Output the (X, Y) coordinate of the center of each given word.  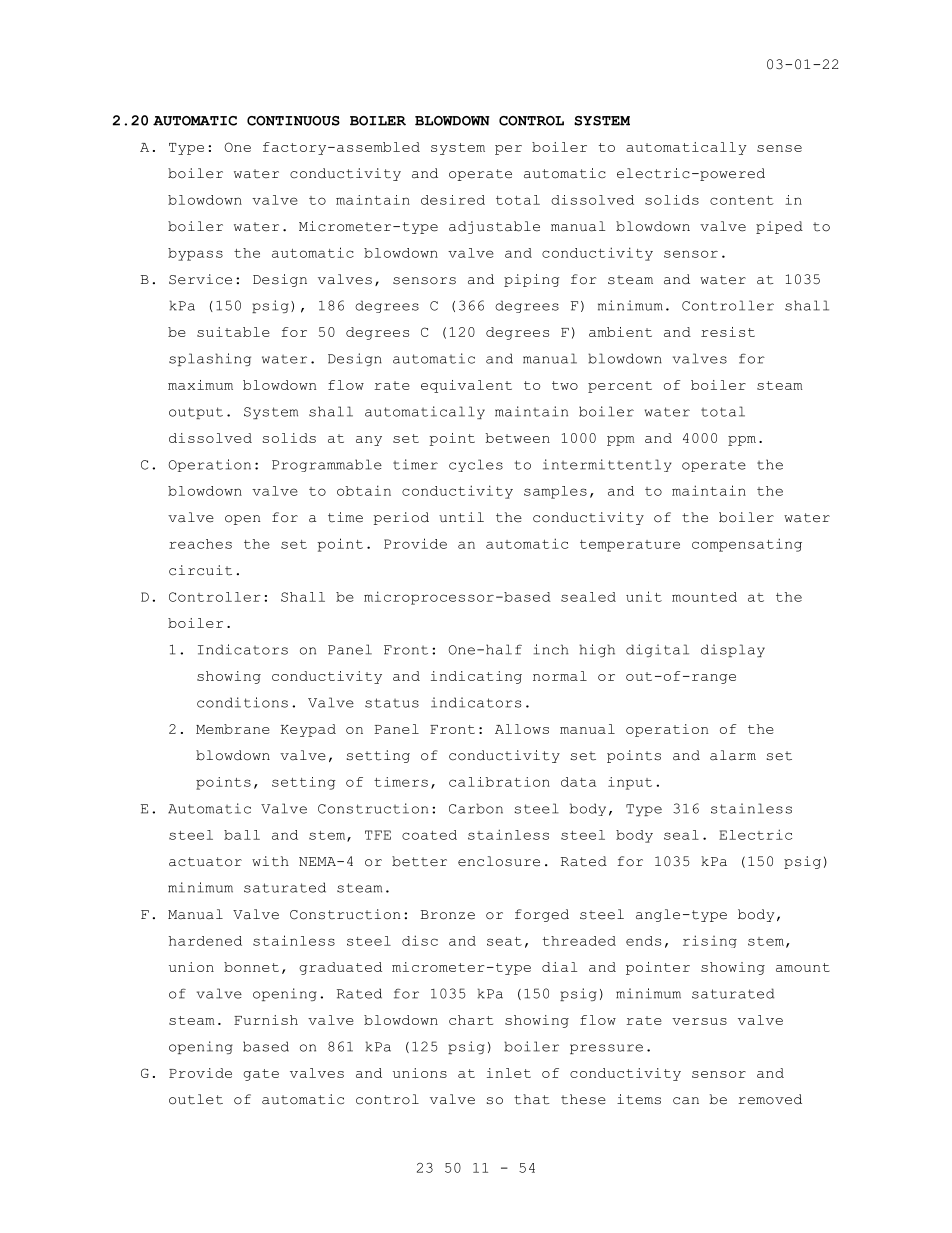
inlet (509, 1073)
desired (453, 200)
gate (261, 1075)
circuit (200, 570)
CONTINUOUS (293, 121)
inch (551, 649)
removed (770, 1099)
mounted (704, 597)
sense (779, 148)
